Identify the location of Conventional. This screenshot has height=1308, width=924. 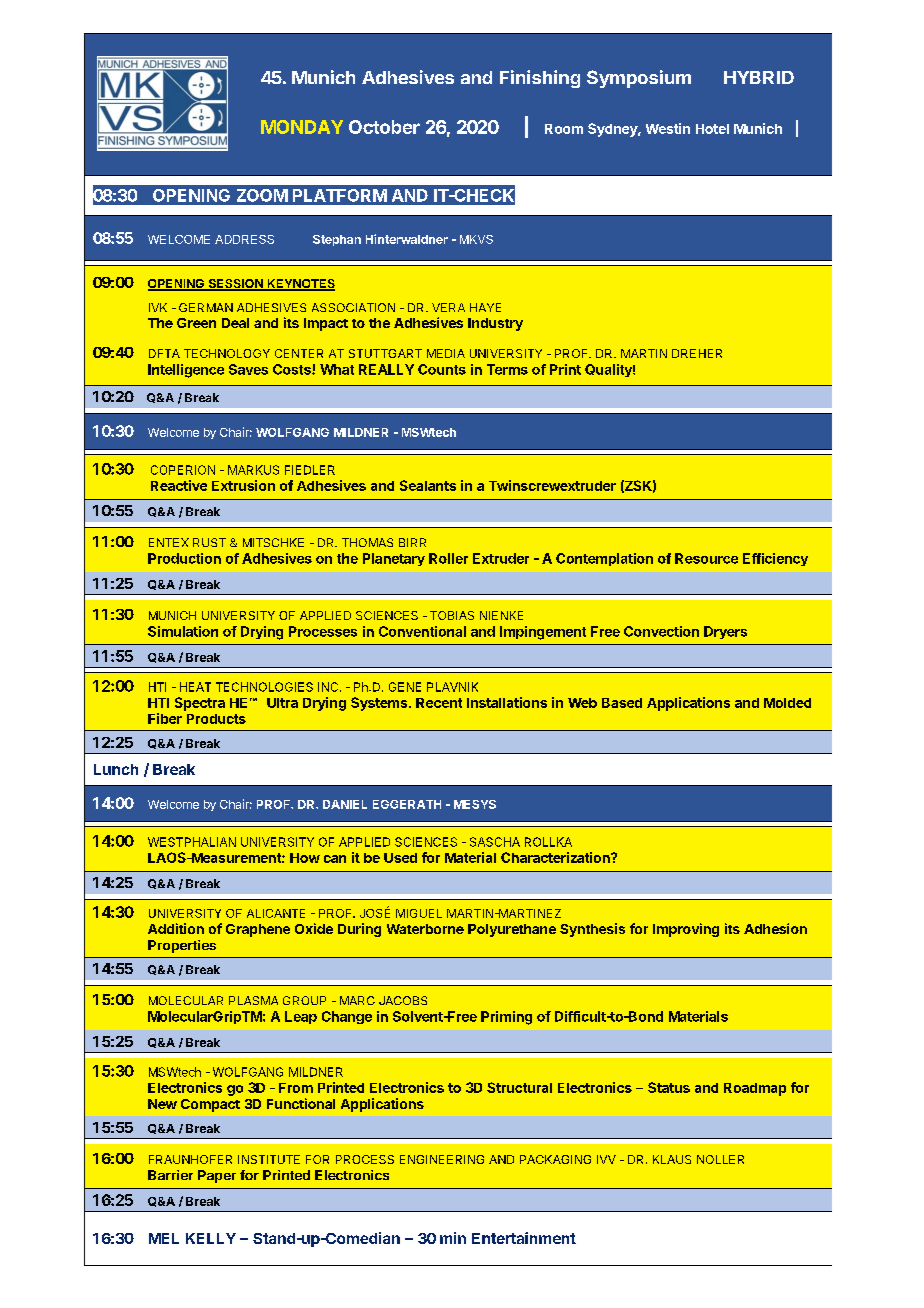
(422, 631).
